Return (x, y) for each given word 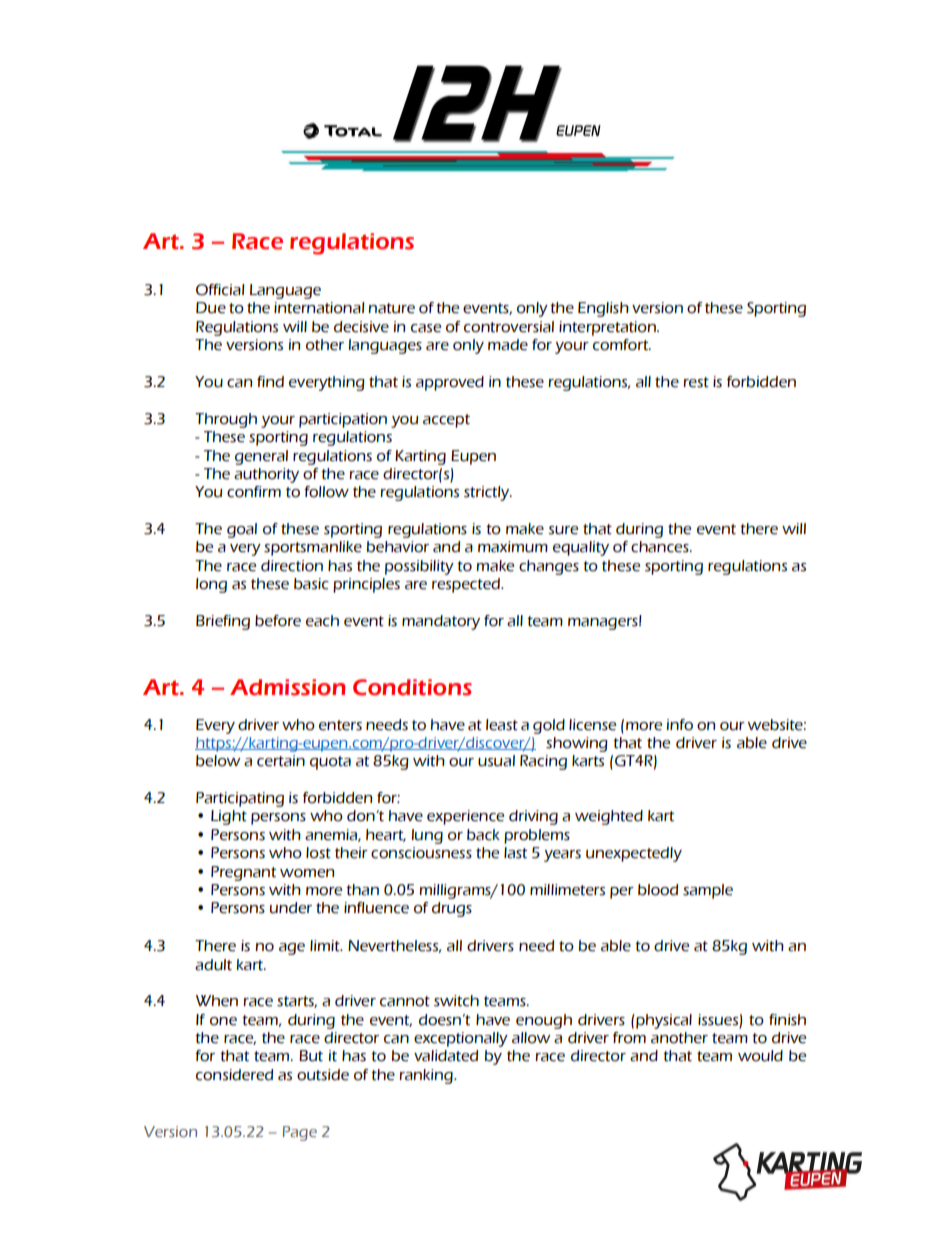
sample (708, 891)
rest (696, 382)
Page (299, 1133)
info (680, 725)
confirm (254, 492)
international (319, 308)
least (502, 725)
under (291, 908)
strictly (488, 493)
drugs (452, 909)
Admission (287, 687)
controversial (509, 327)
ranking (427, 1076)
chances (661, 547)
